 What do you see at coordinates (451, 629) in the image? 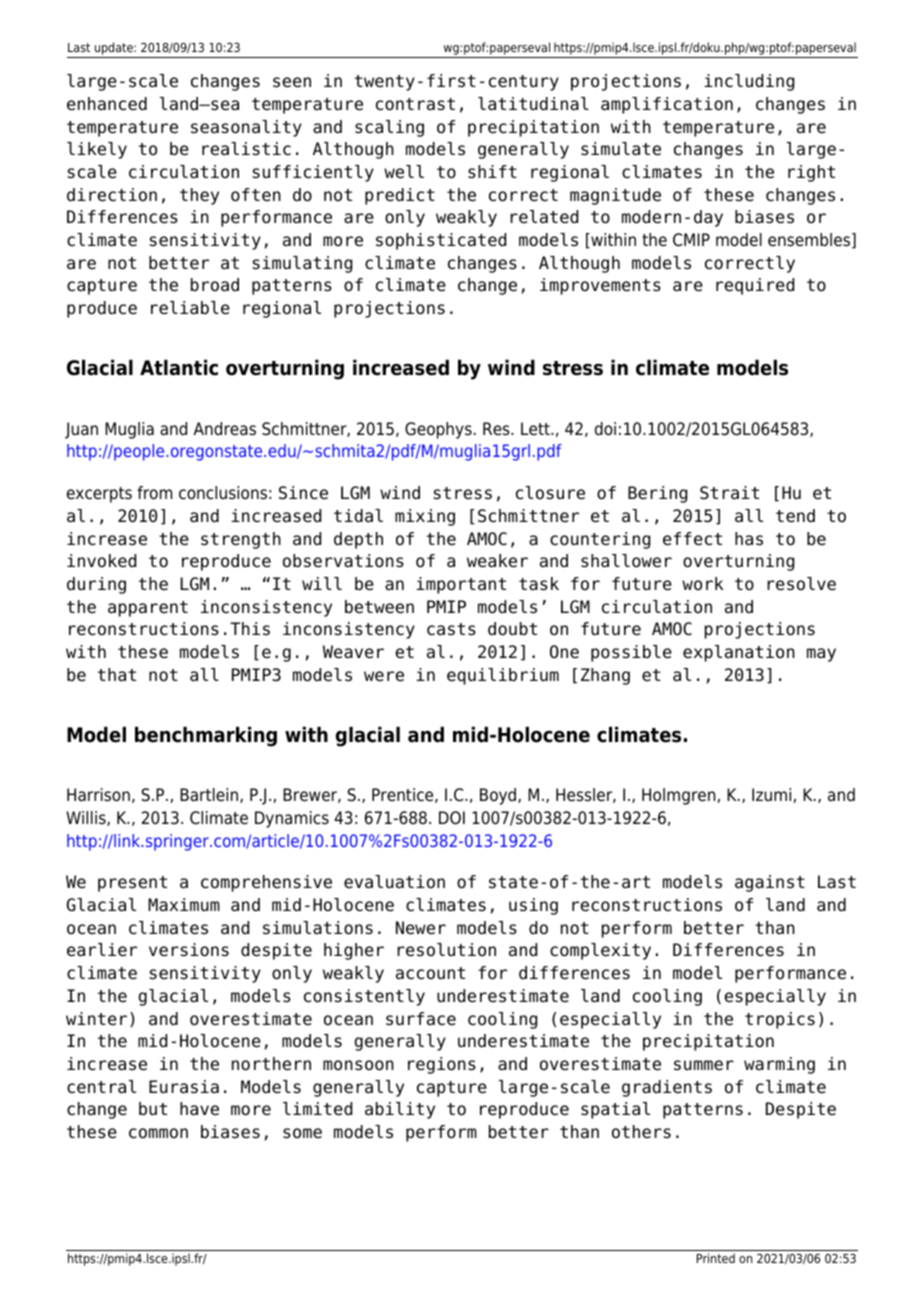
I see `casts` at bounding box center [451, 629].
